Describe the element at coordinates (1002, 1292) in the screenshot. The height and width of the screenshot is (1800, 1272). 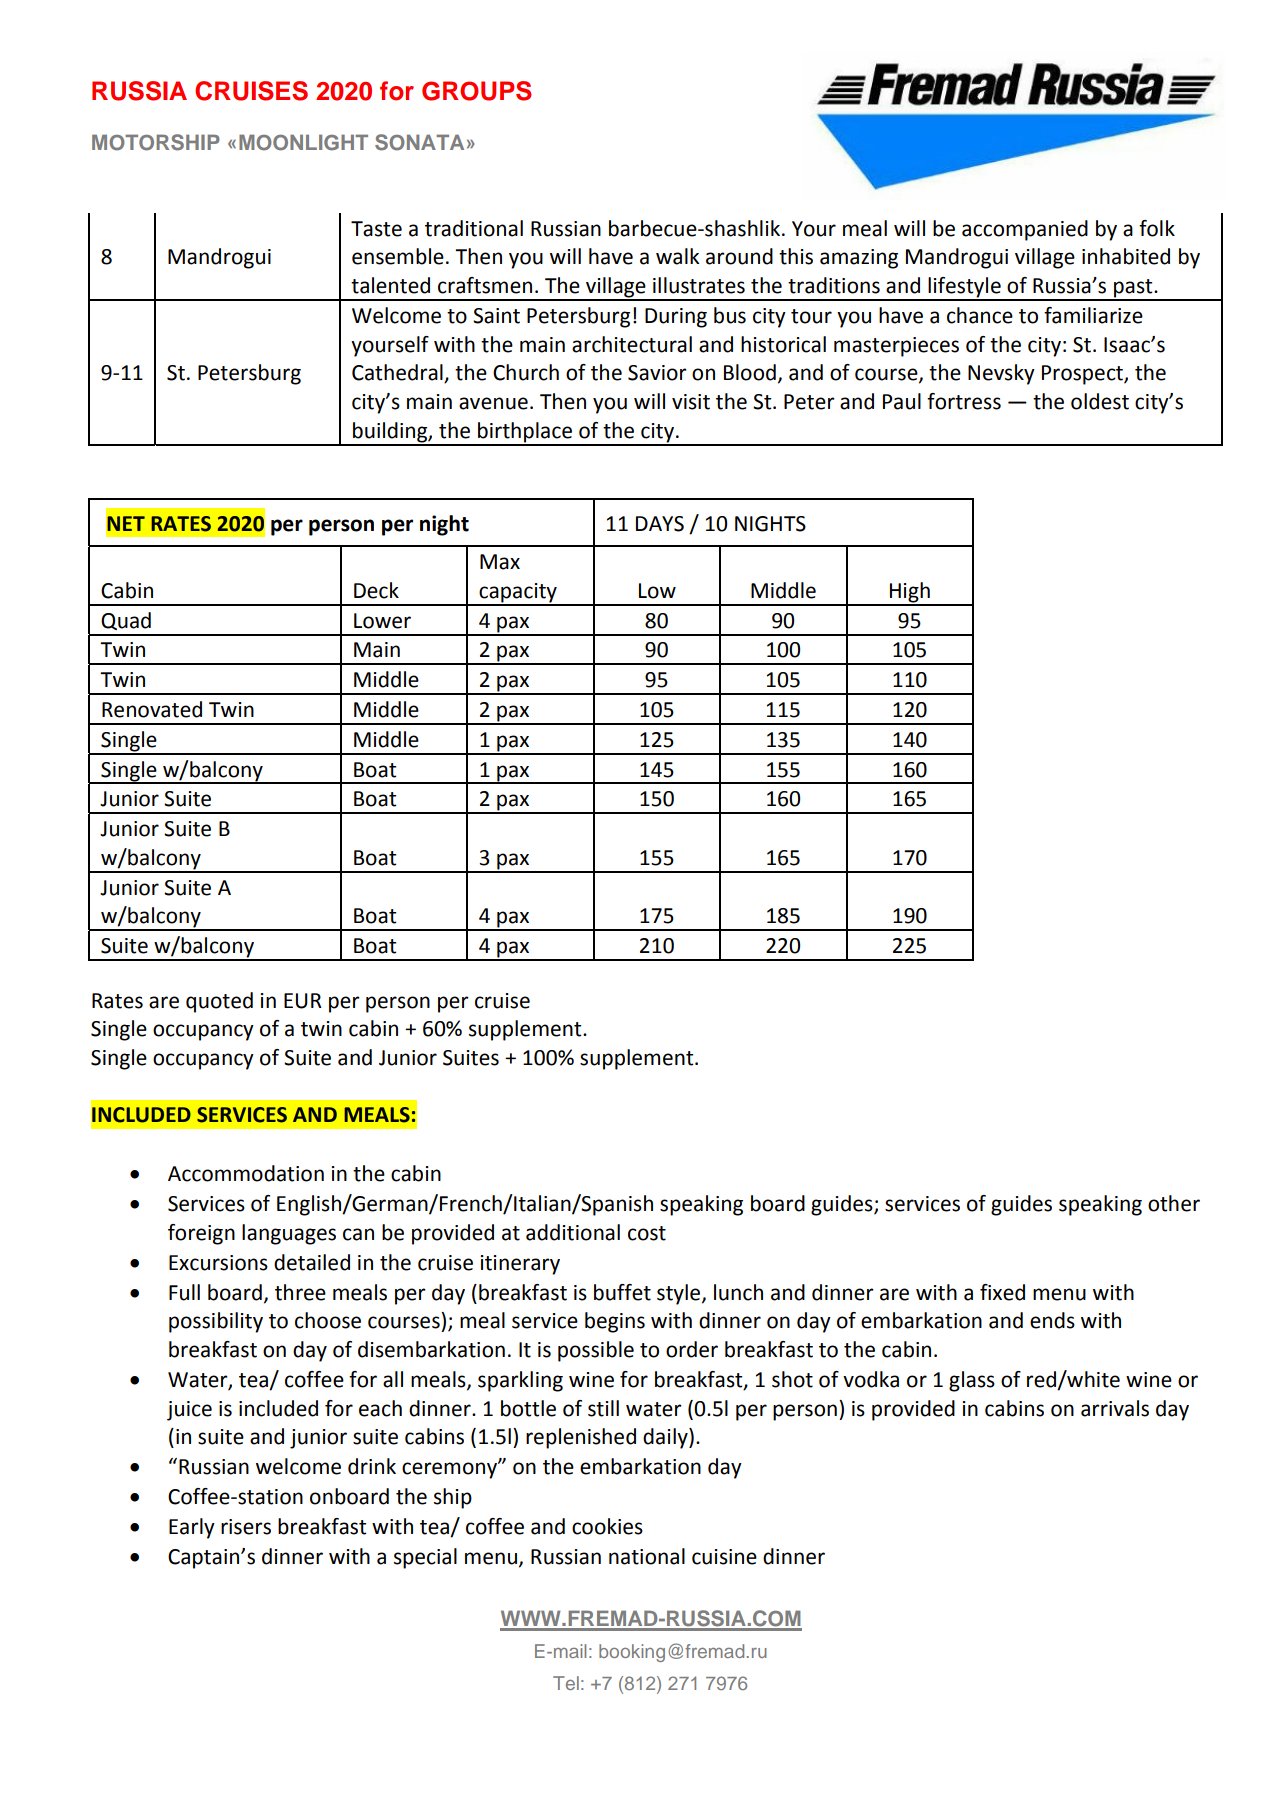
I see `fixed` at that location.
